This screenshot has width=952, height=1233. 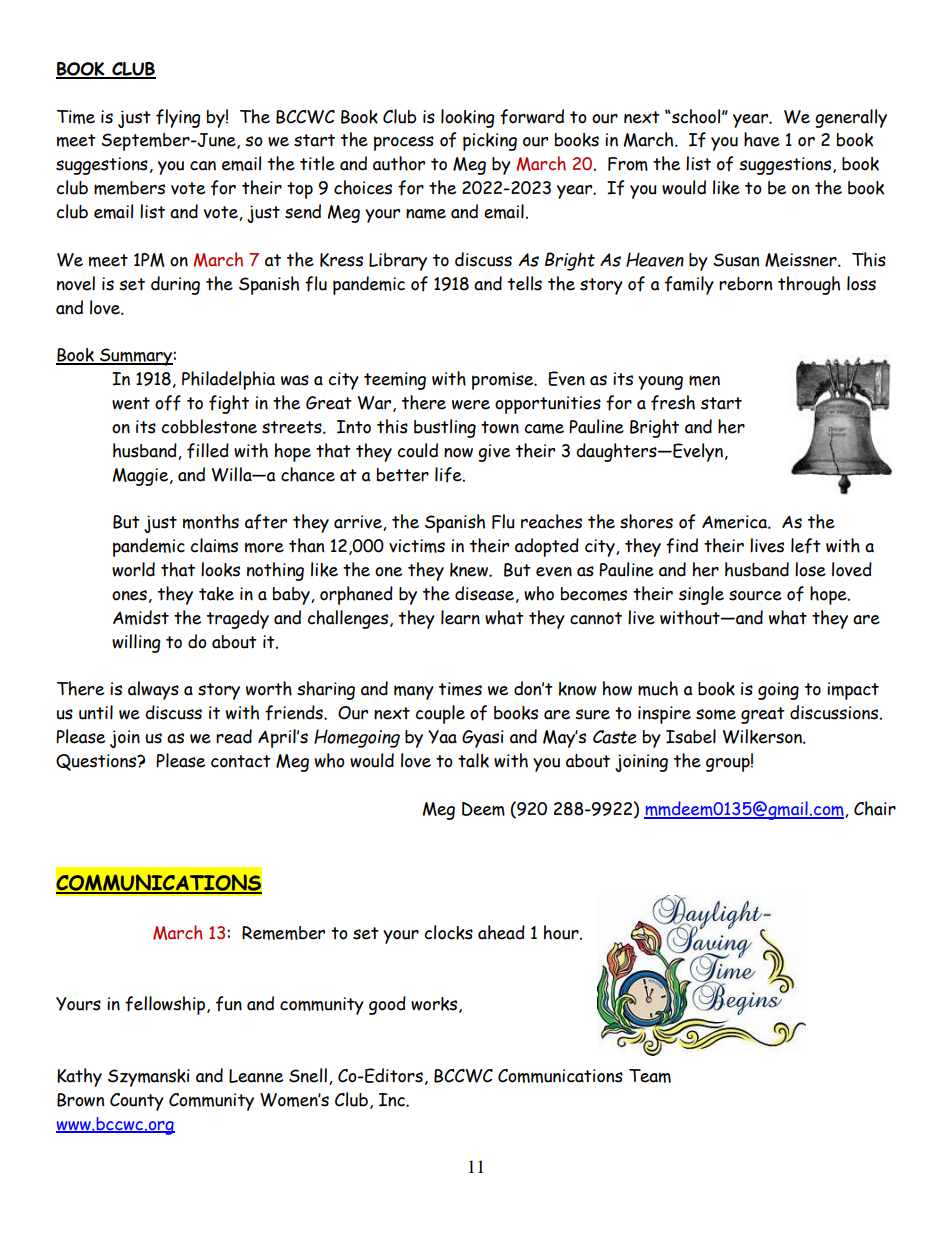 I want to click on Wilkerson, so click(x=763, y=736).
